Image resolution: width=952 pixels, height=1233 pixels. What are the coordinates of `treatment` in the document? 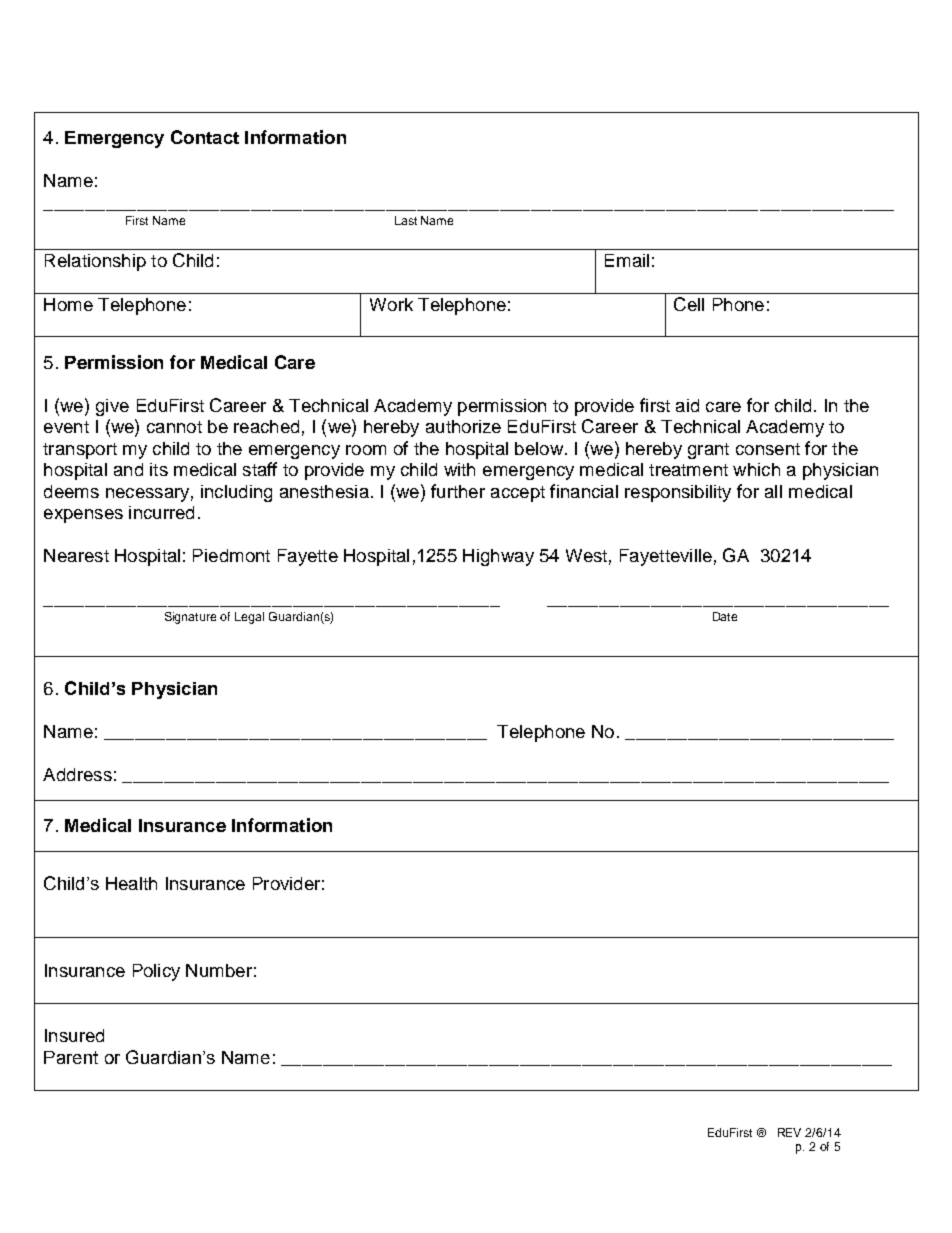 It's located at (688, 470).
